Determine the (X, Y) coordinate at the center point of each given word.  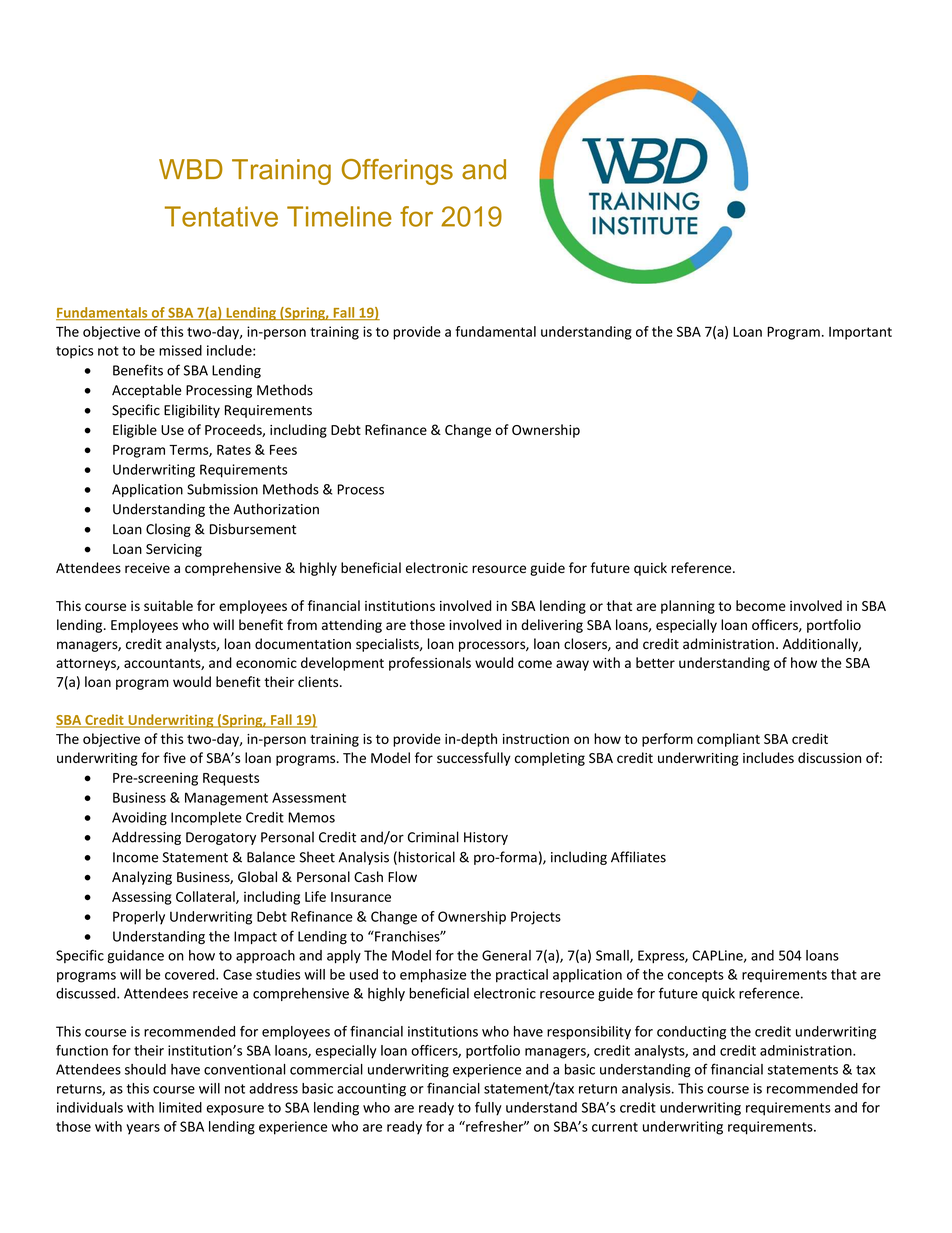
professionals (430, 664)
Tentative (221, 216)
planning (688, 607)
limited (180, 1107)
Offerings (397, 172)
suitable (168, 605)
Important (860, 333)
